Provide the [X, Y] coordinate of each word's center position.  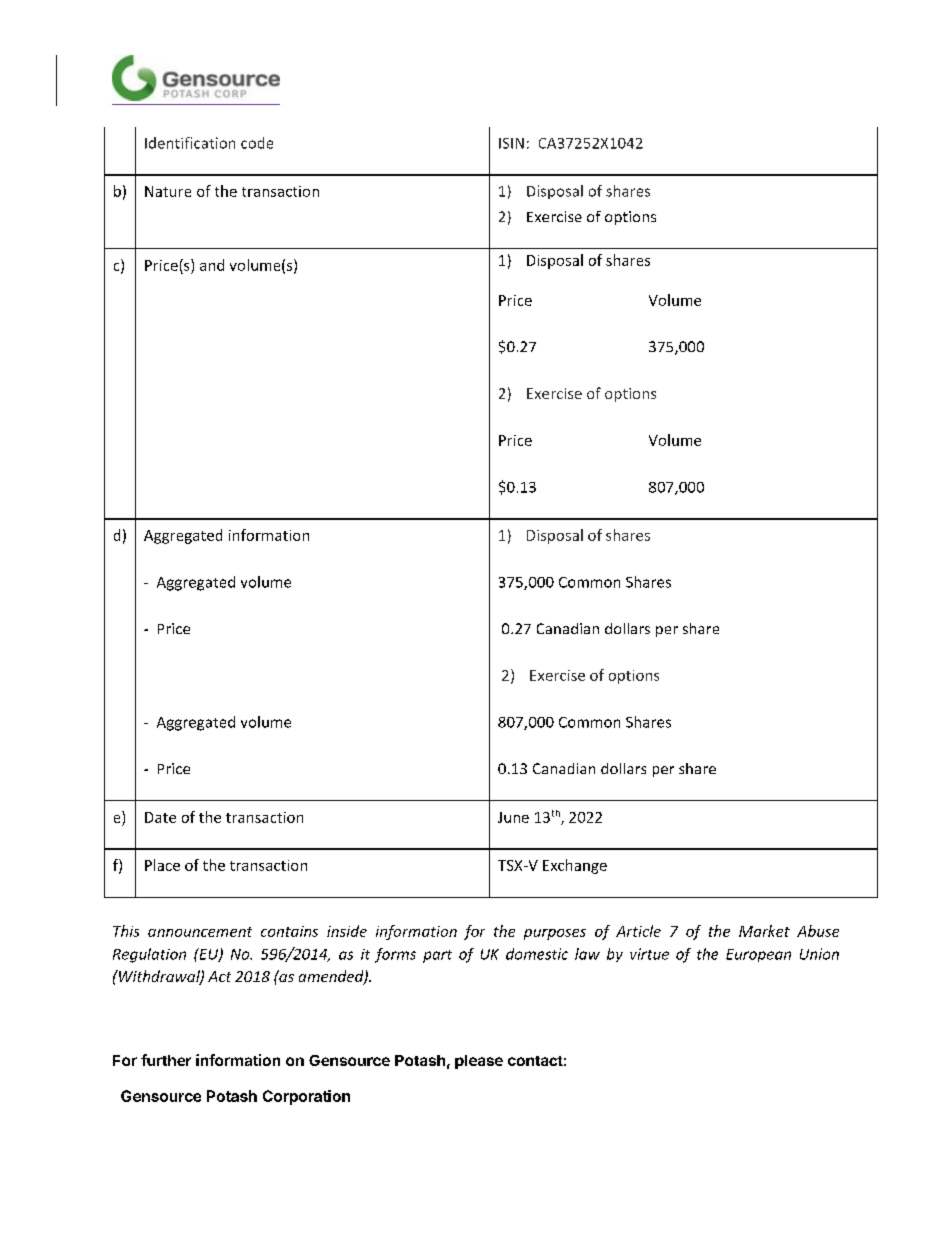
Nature [168, 191]
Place [162, 865]
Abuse [818, 931]
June [513, 817]
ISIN [511, 143]
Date [160, 817]
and [212, 265]
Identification [190, 143]
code [257, 143]
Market [764, 931]
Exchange [575, 866]
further [166, 1060]
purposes [555, 934]
